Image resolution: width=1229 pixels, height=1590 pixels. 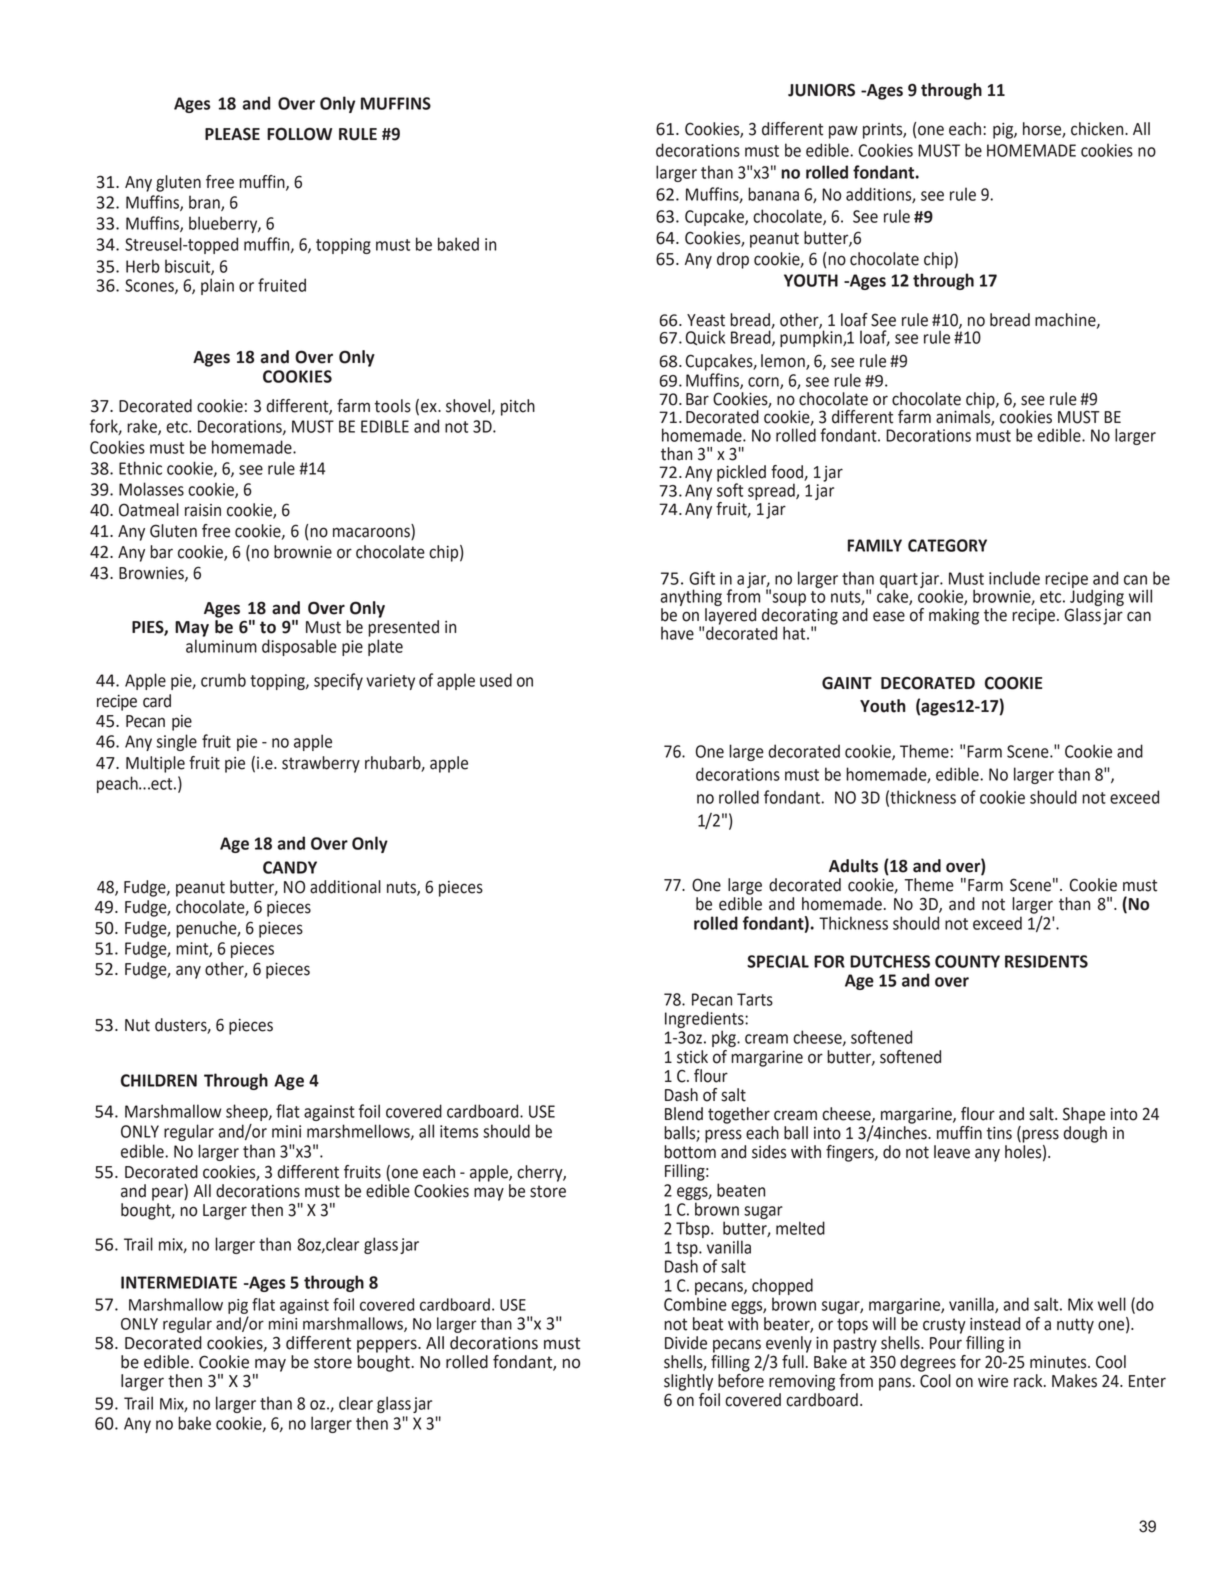 What do you see at coordinates (1098, 129) in the screenshot?
I see `chicken` at bounding box center [1098, 129].
